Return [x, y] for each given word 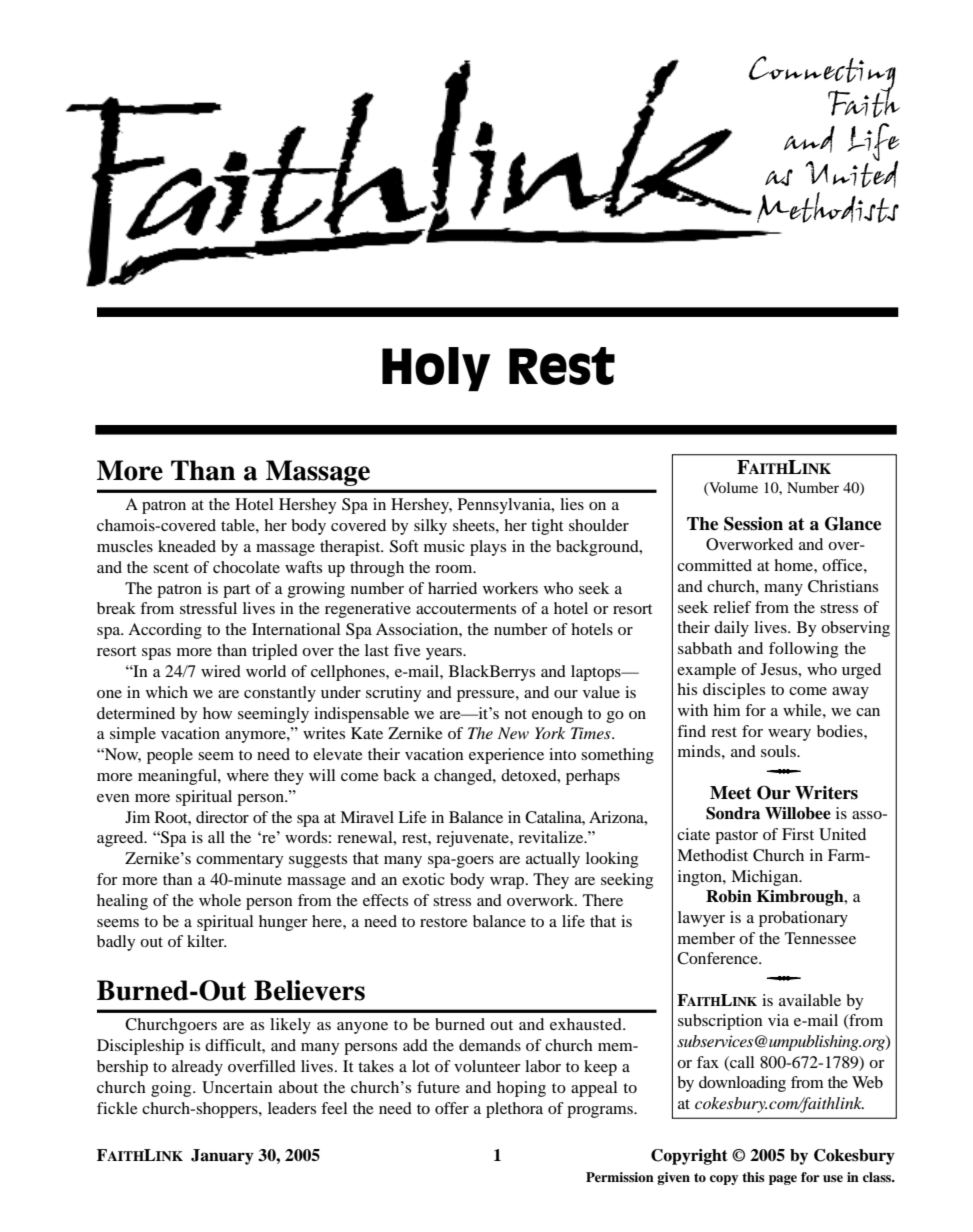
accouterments [466, 609]
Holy [436, 369]
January [222, 1157]
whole [220, 900]
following [803, 650]
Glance [853, 524]
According [165, 631]
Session [753, 524]
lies [572, 504]
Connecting [822, 75]
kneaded [187, 546]
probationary [803, 919]
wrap [508, 883]
